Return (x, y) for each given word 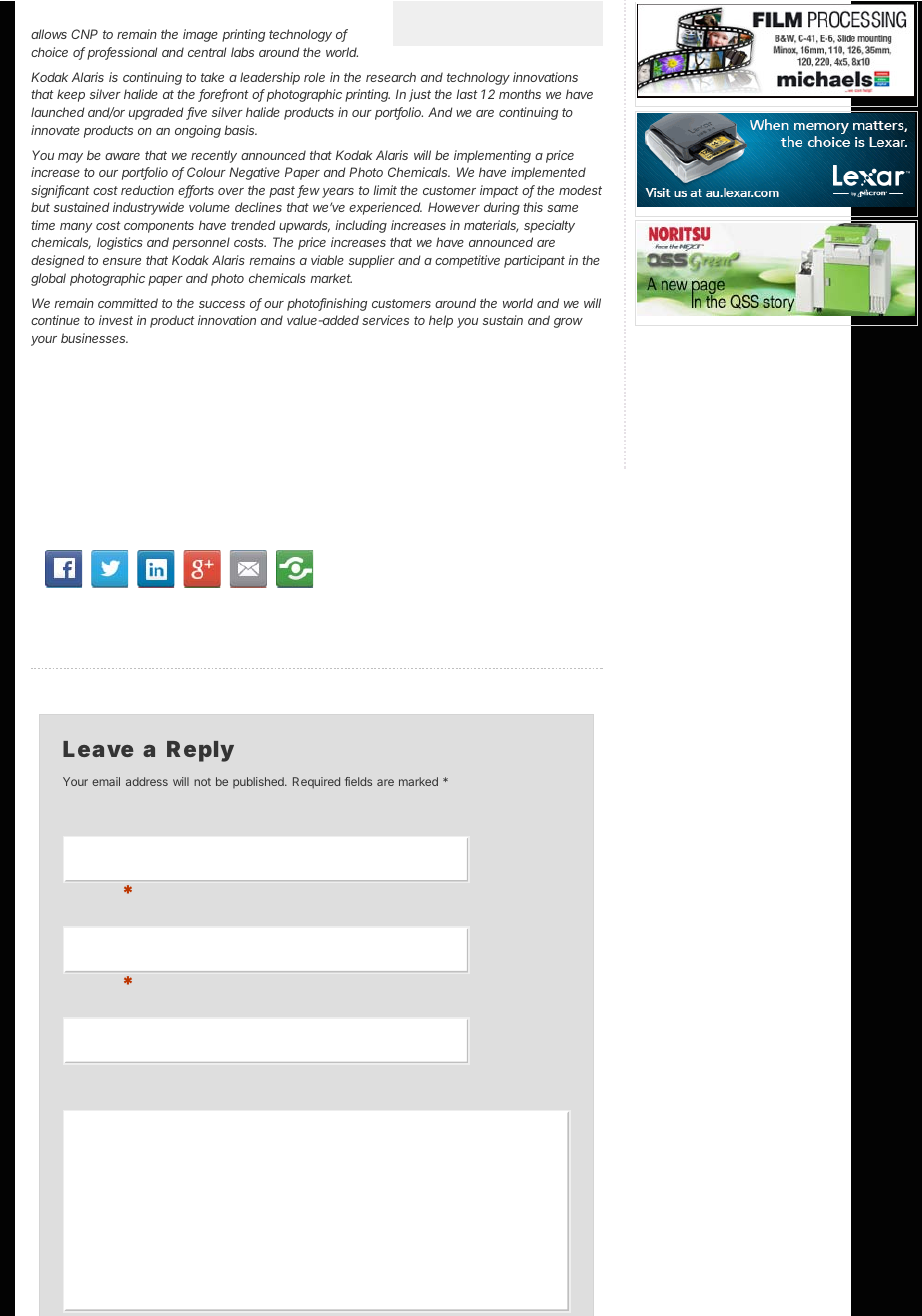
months (520, 94)
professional (122, 53)
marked (418, 781)
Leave (98, 749)
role (314, 77)
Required (316, 783)
